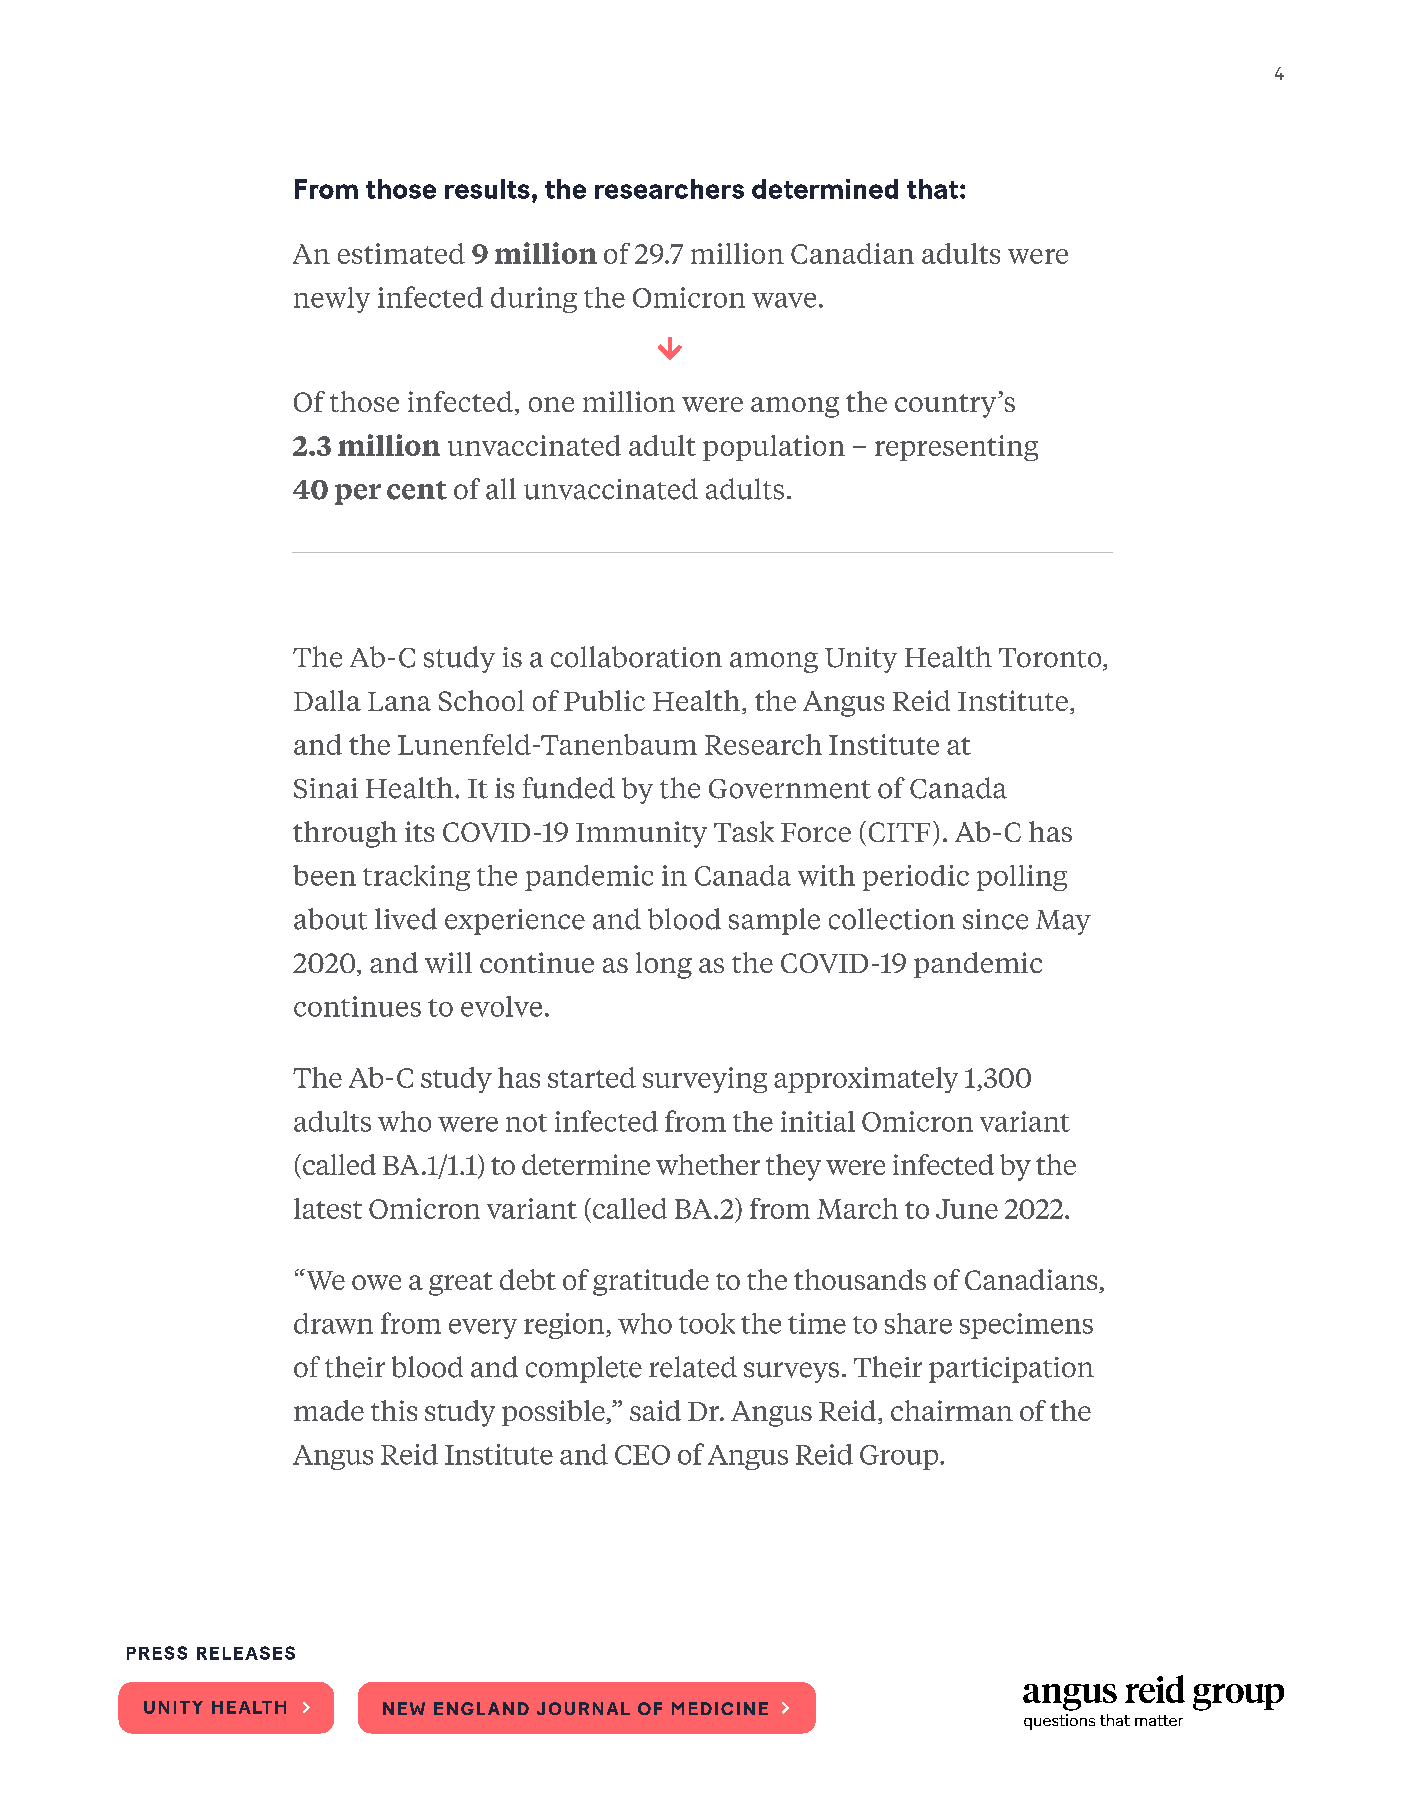 The width and height of the image is (1406, 1820). What do you see at coordinates (636, 657) in the image?
I see `collaboration` at bounding box center [636, 657].
